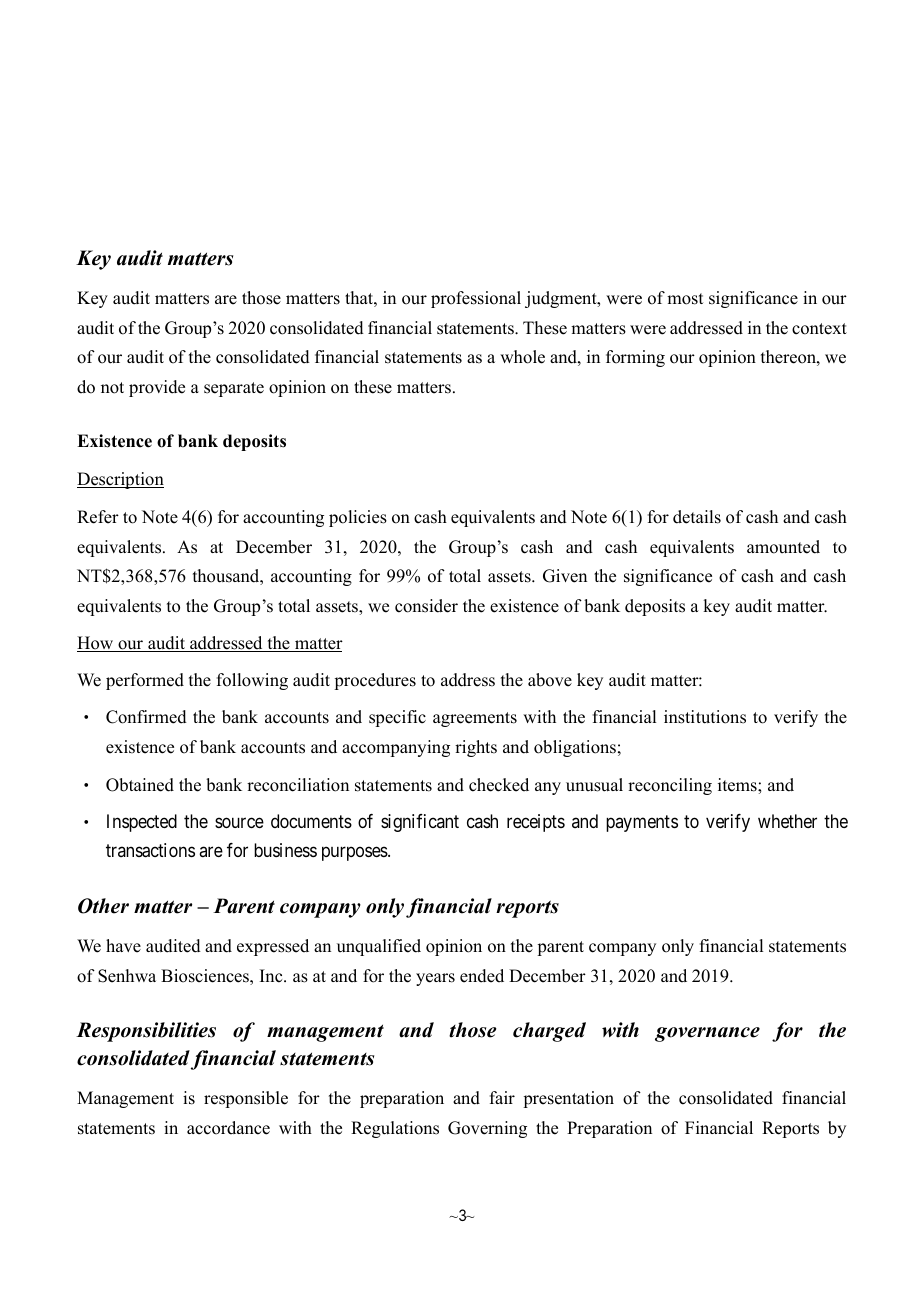 The image size is (924, 1308). What do you see at coordinates (475, 719) in the screenshot?
I see `agreements` at bounding box center [475, 719].
